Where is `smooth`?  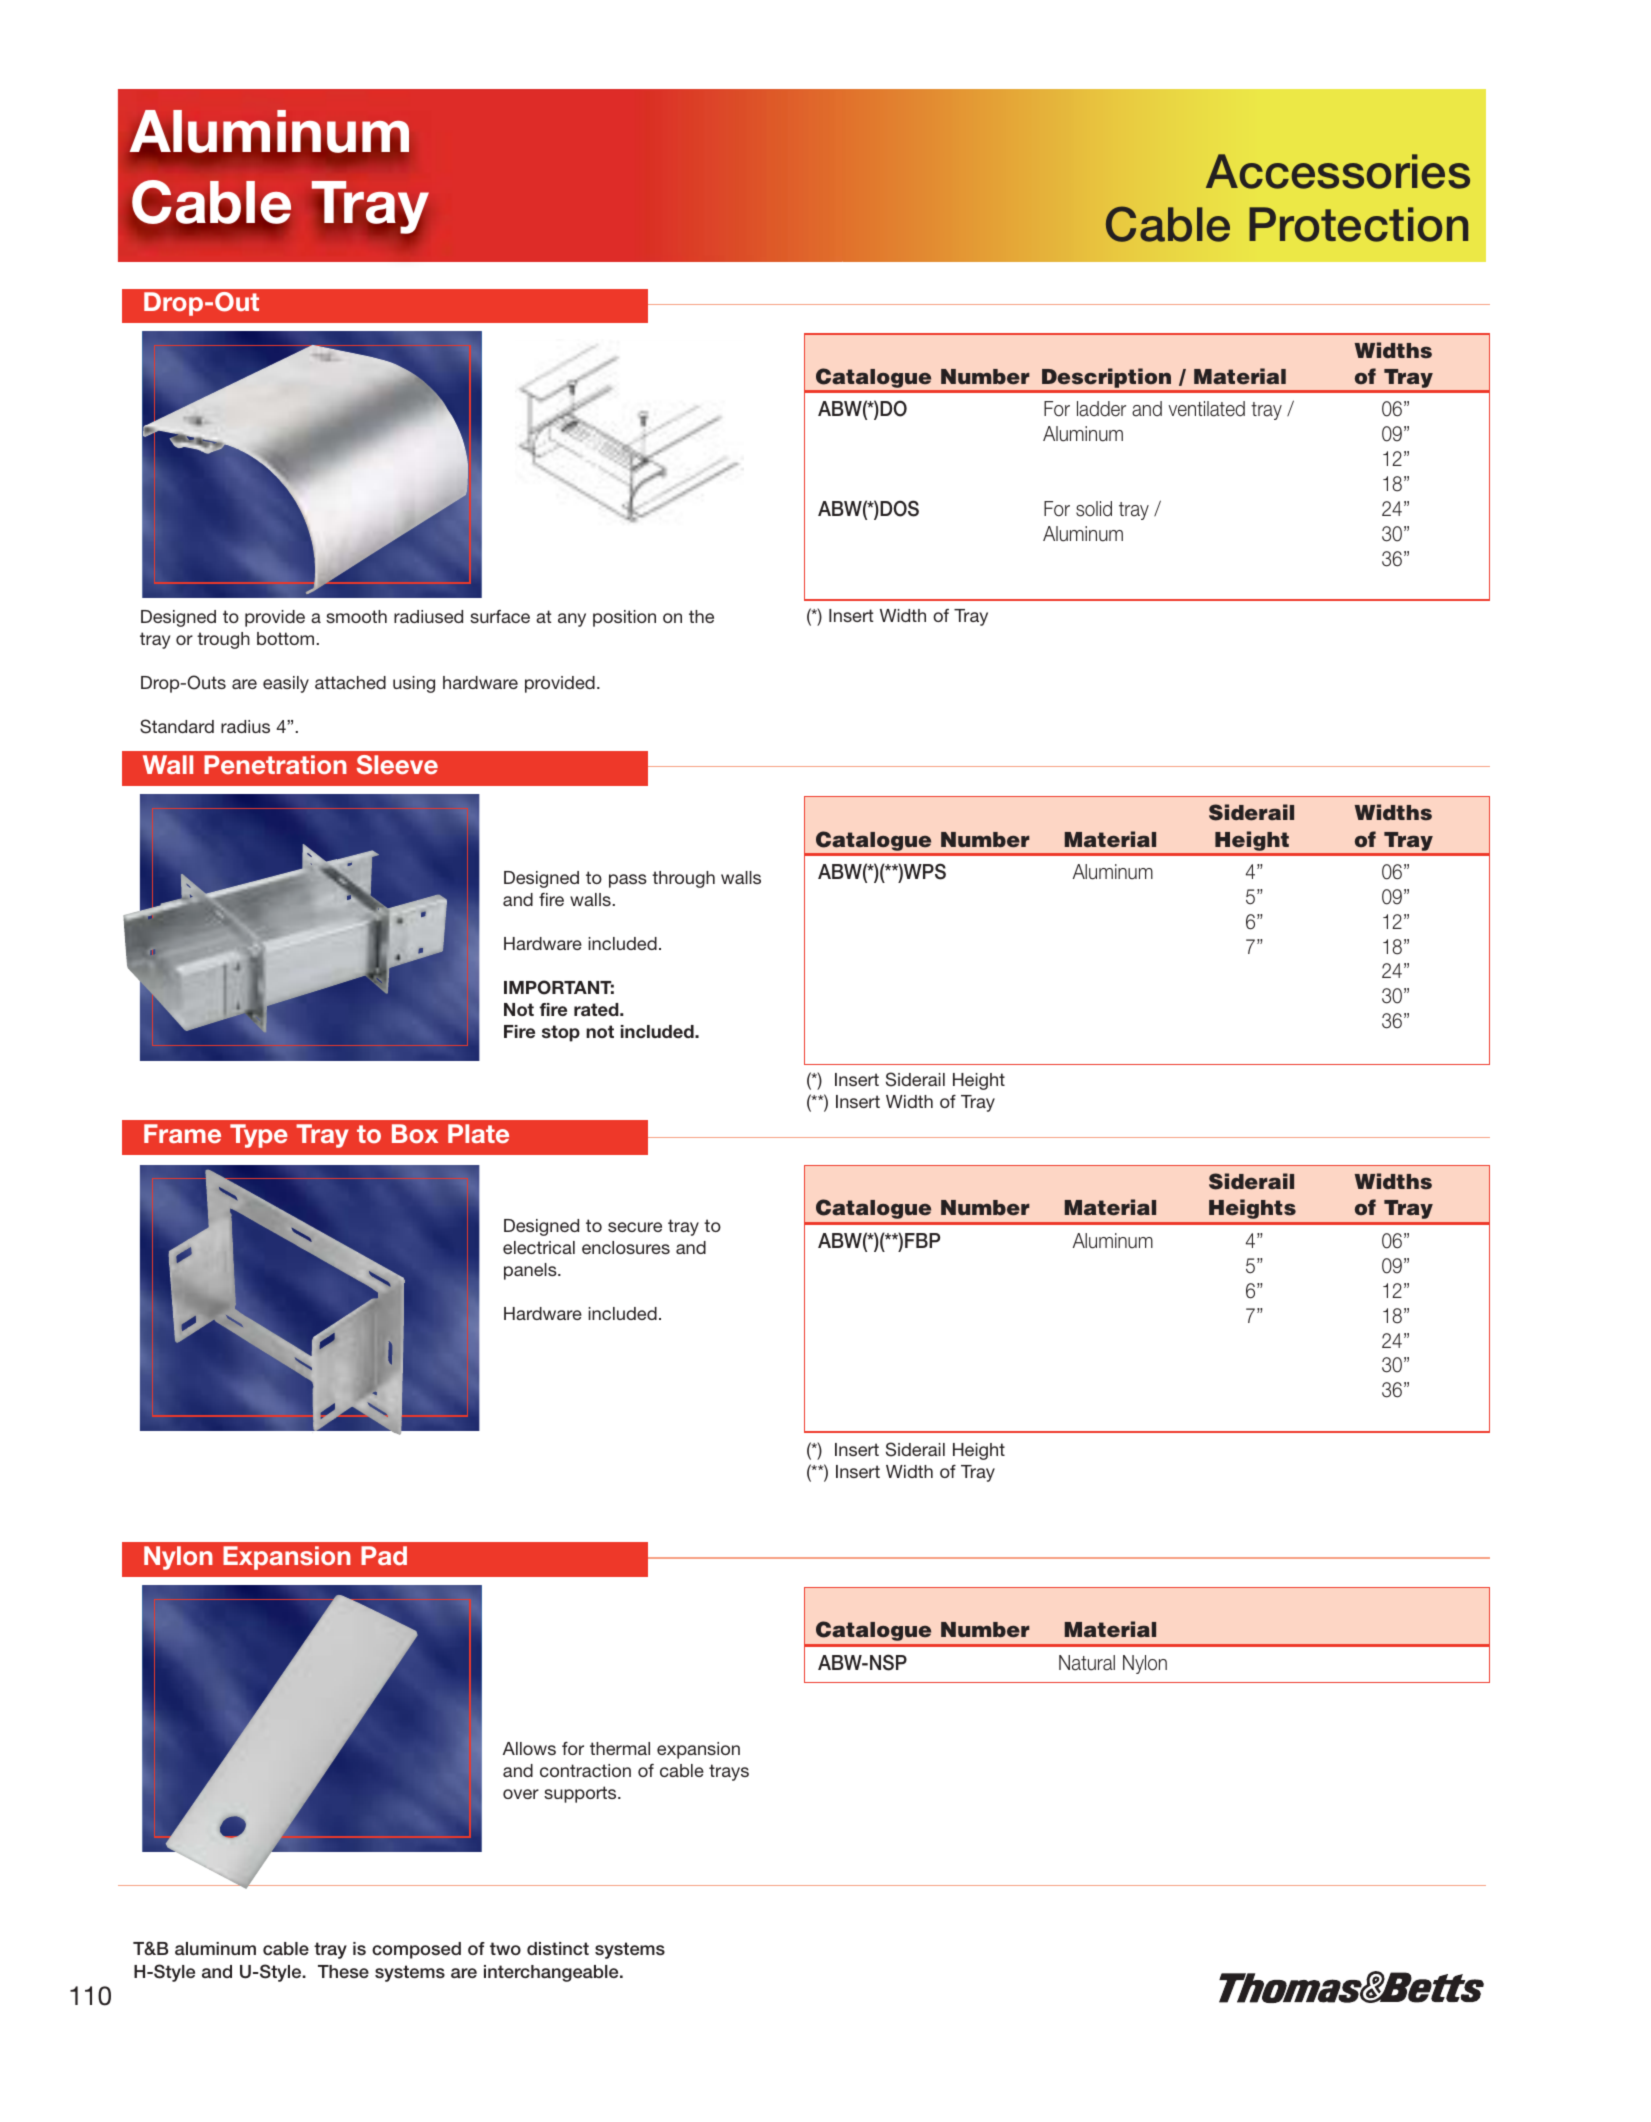 smooth is located at coordinates (356, 616).
